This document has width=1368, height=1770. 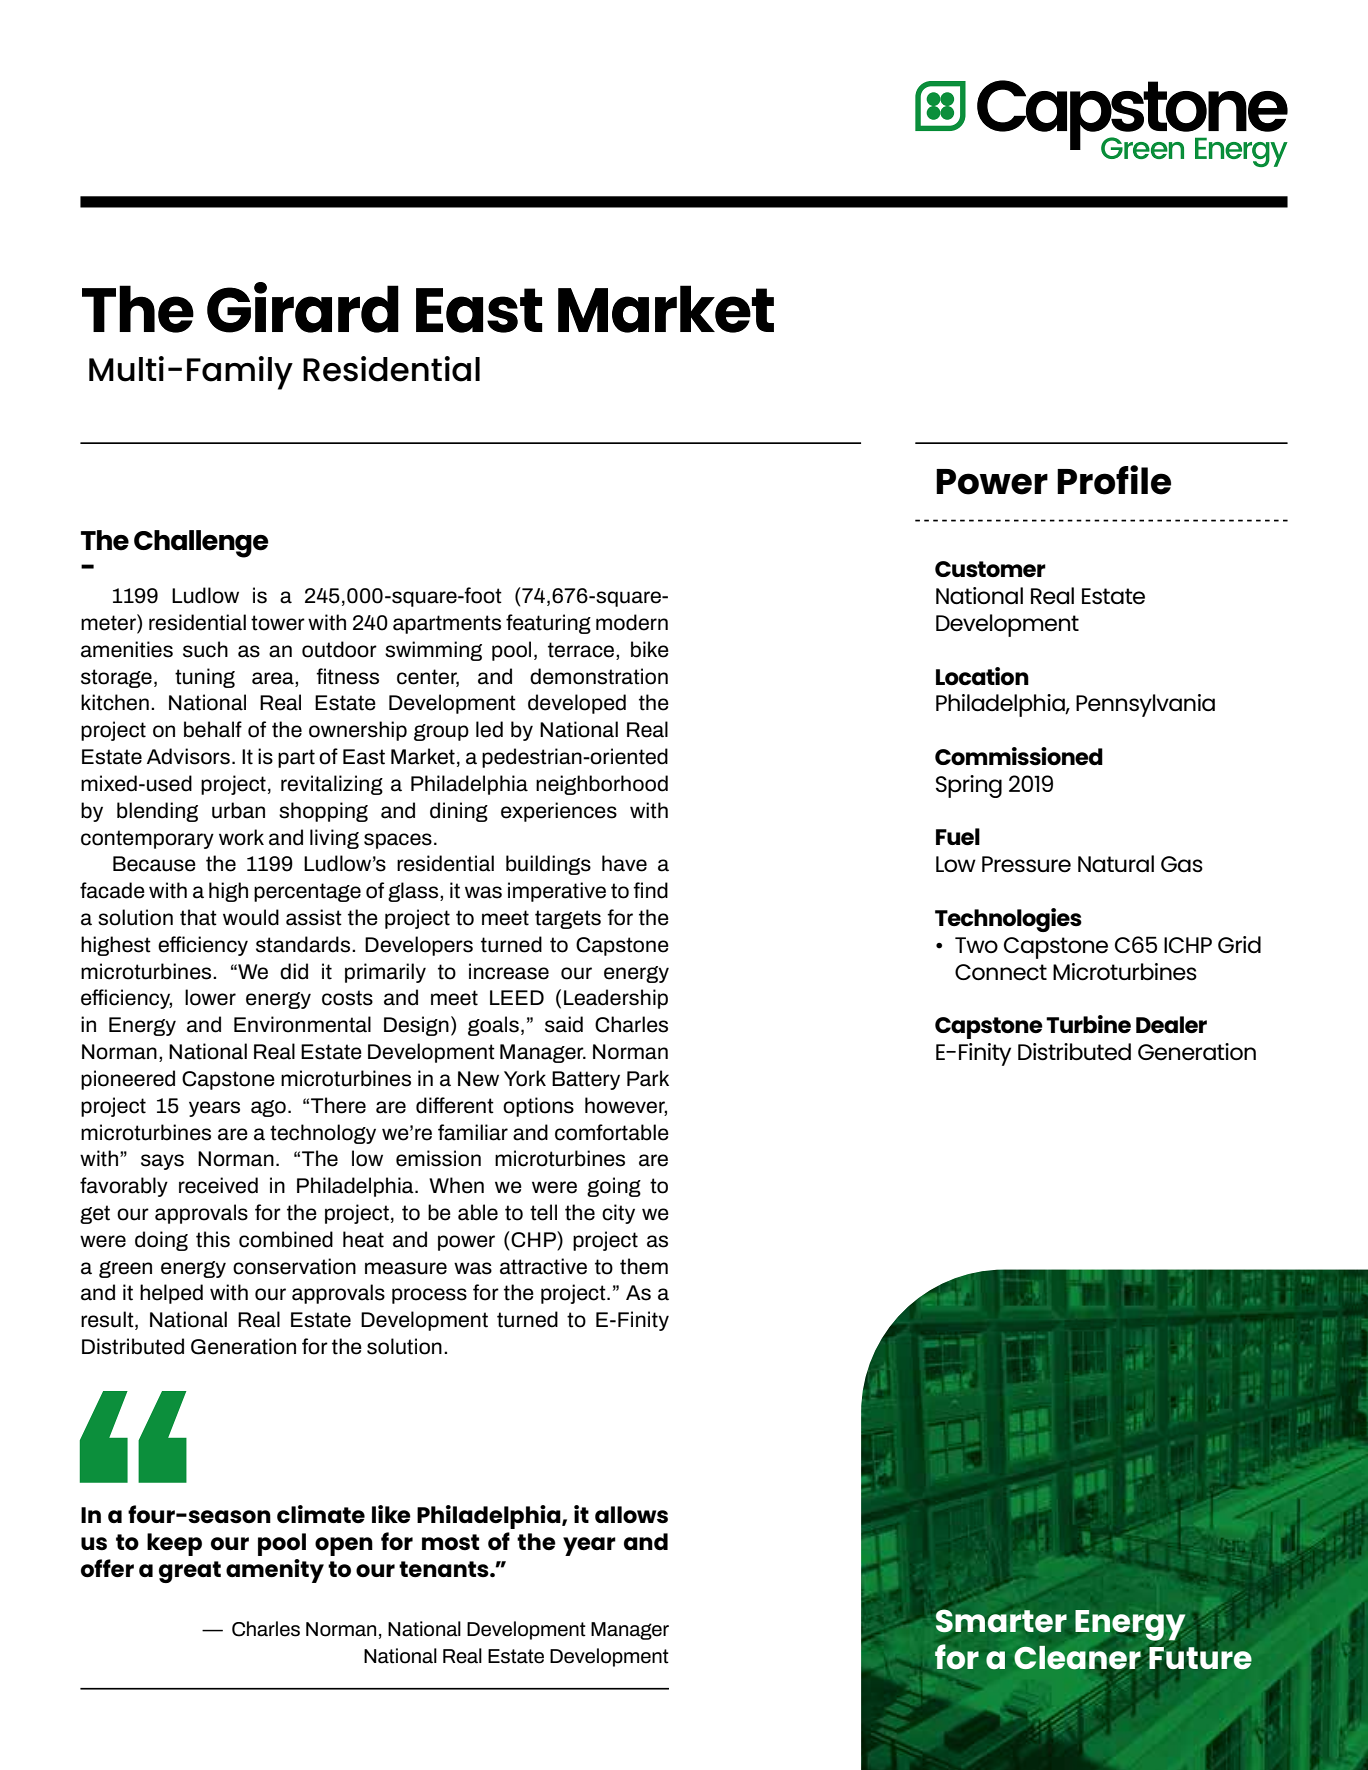 I want to click on Profile, so click(x=1114, y=480).
